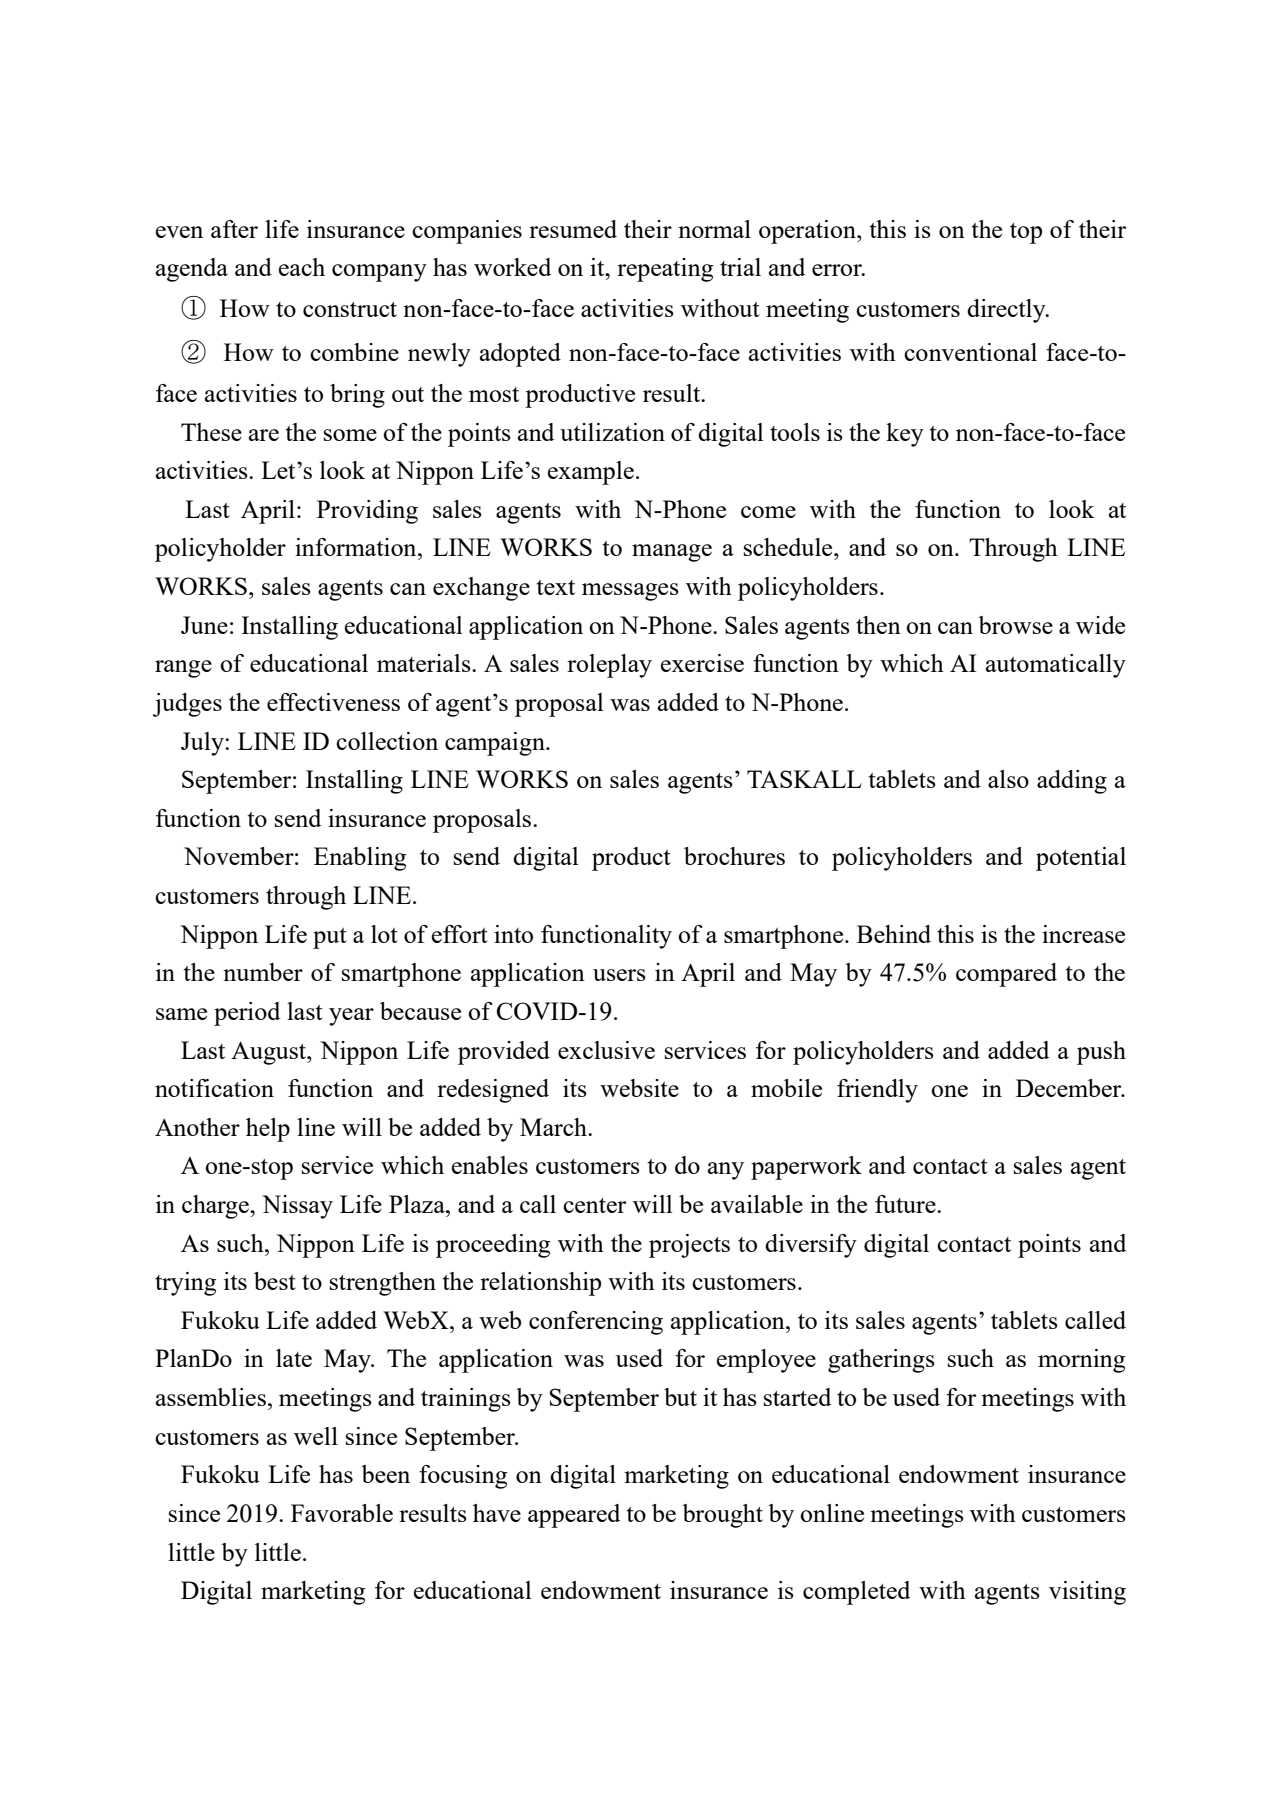  I want to click on visiting, so click(1087, 1593).
